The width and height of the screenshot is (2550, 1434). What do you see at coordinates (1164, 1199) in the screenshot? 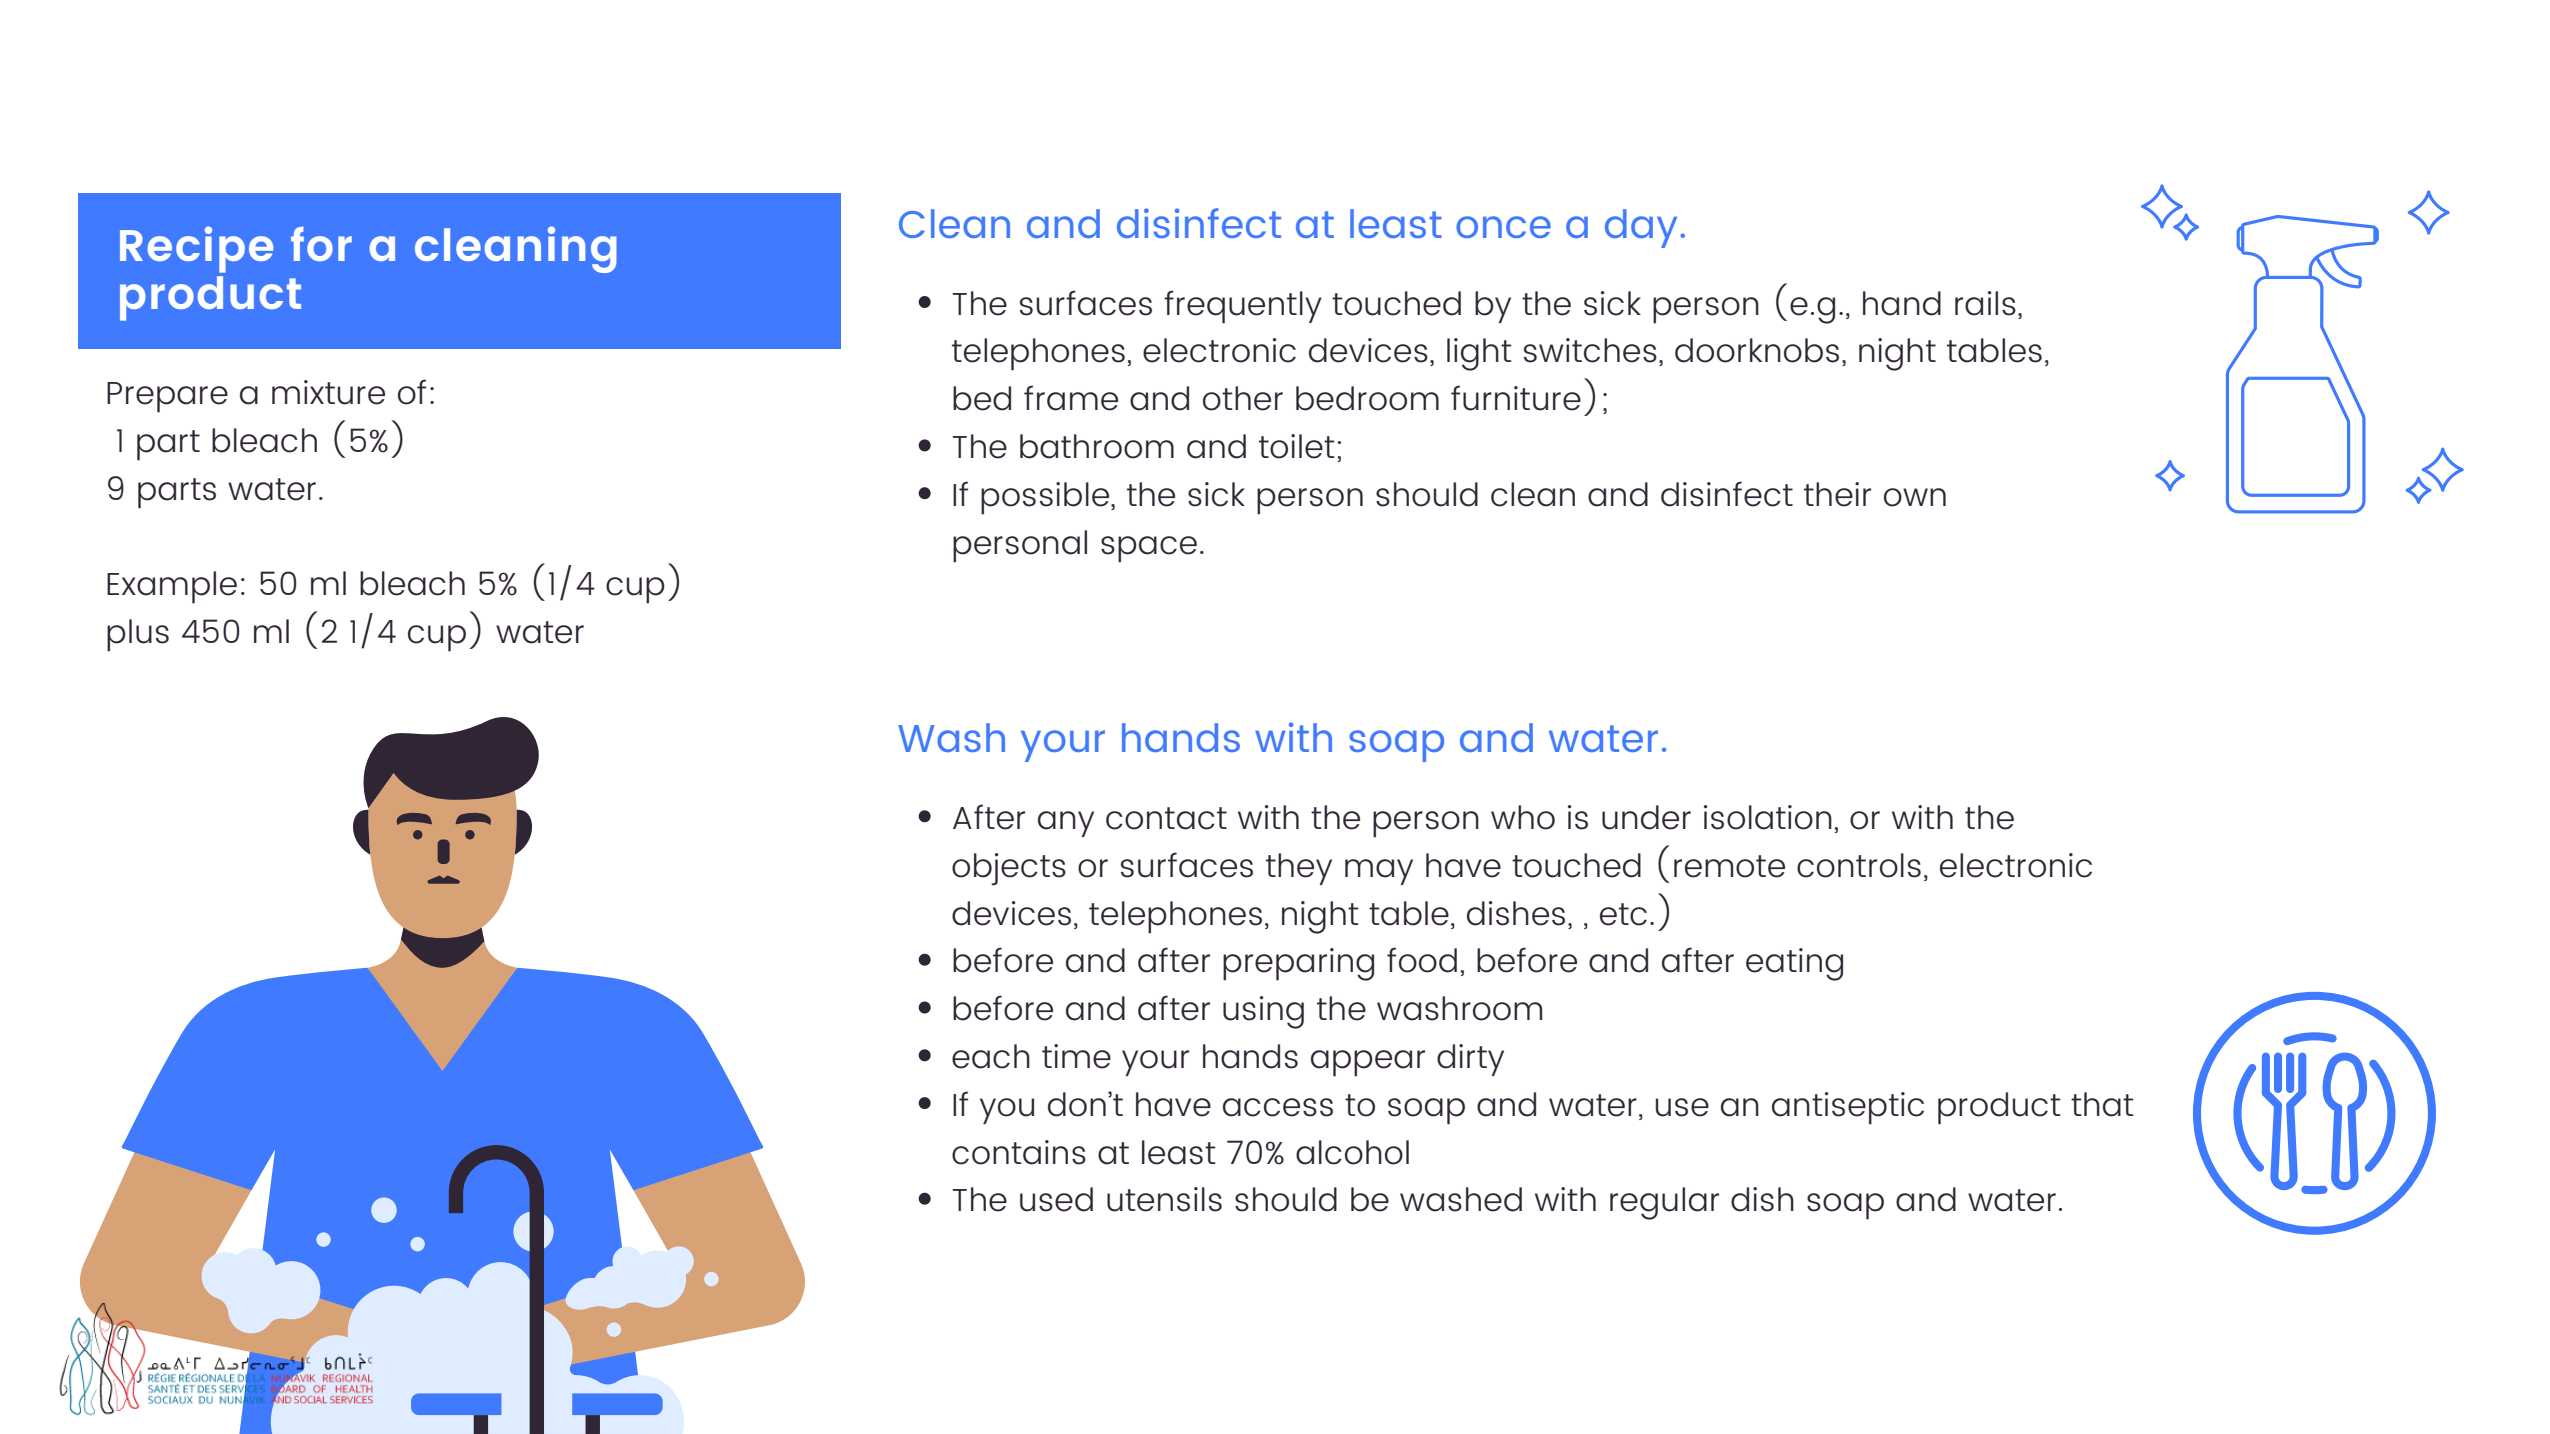
I see `utensils` at bounding box center [1164, 1199].
